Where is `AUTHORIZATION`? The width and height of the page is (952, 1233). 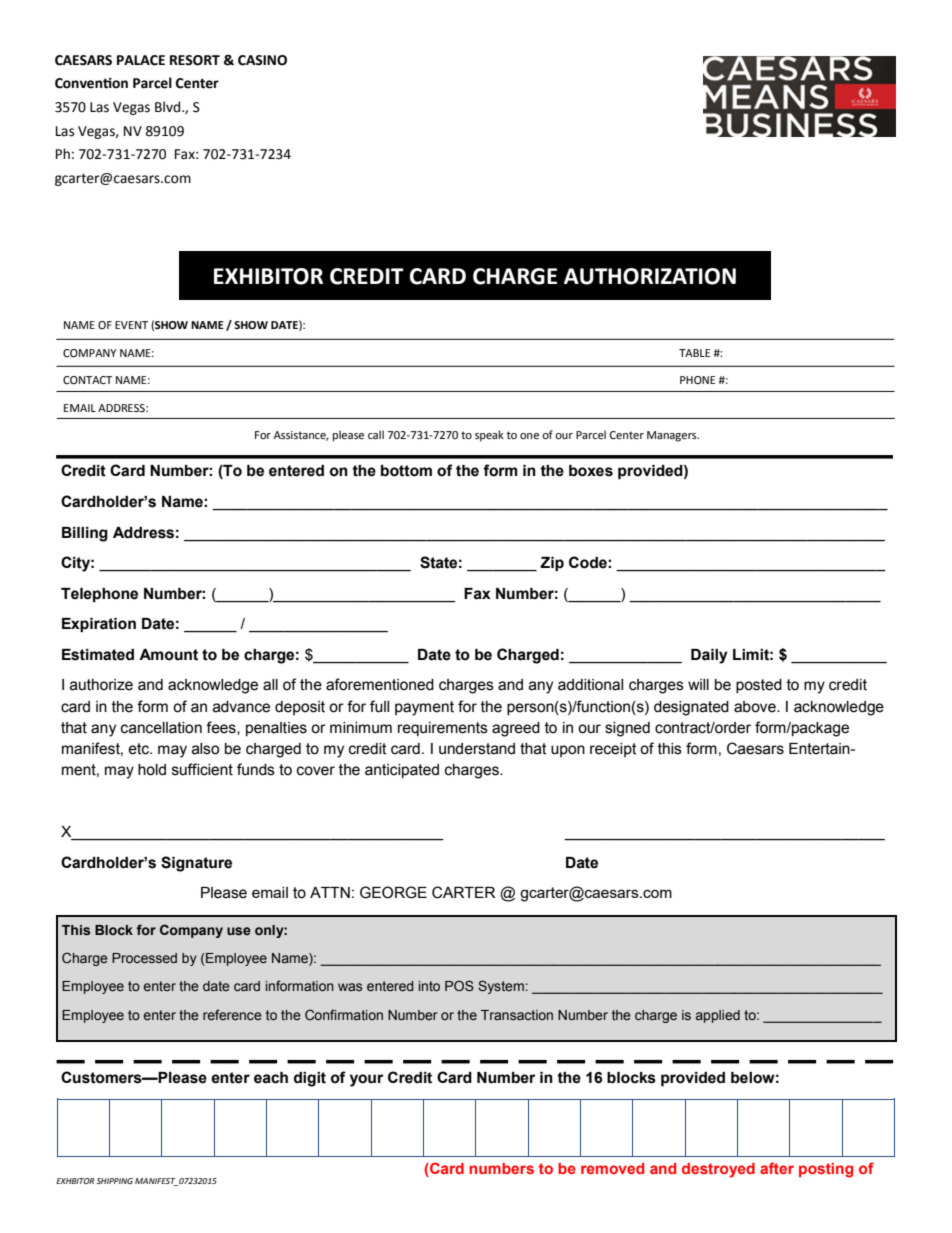 AUTHORIZATION is located at coordinates (650, 276).
